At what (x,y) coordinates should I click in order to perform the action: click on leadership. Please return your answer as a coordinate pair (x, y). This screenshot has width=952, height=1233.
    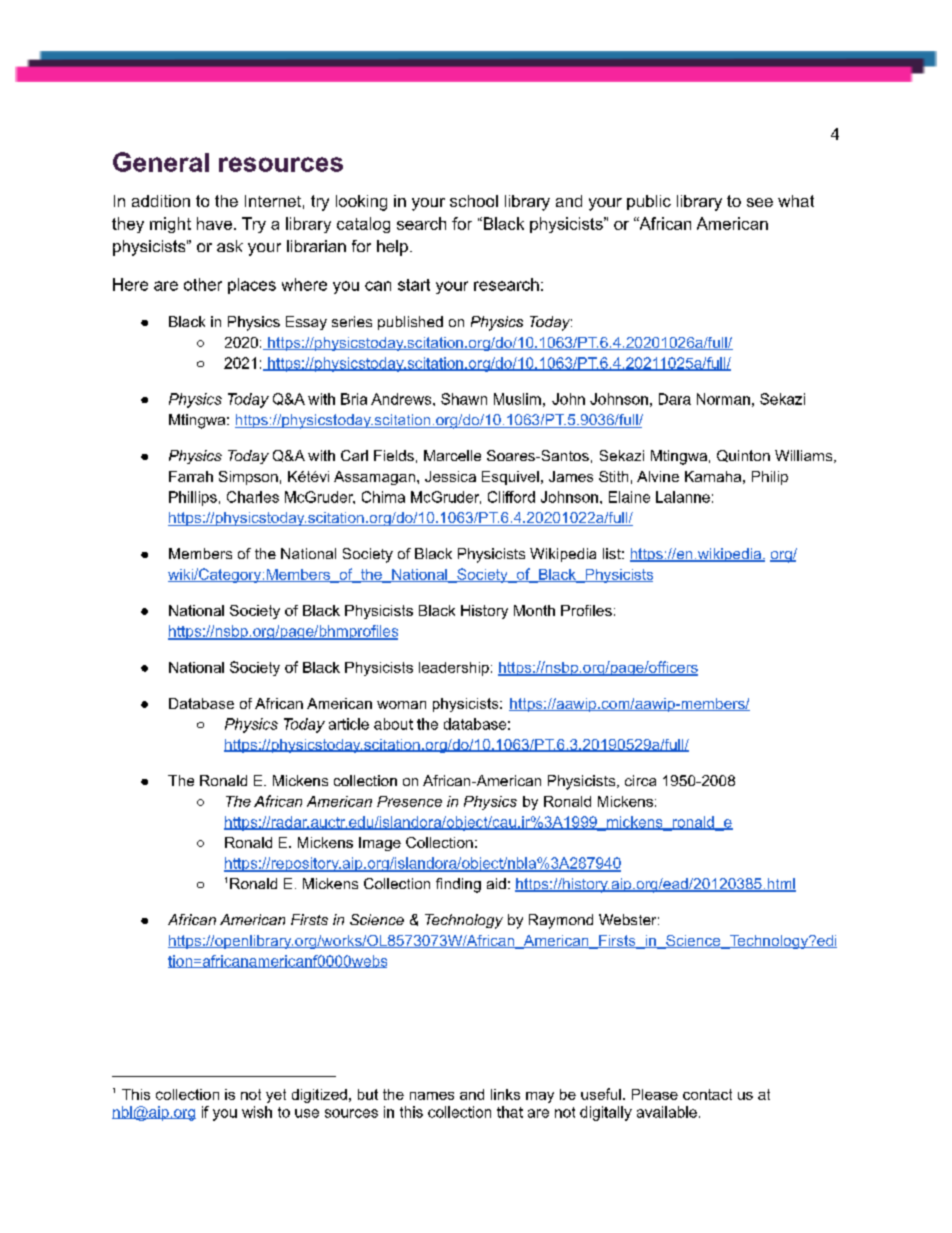
    Looking at the image, I should click on (454, 669).
